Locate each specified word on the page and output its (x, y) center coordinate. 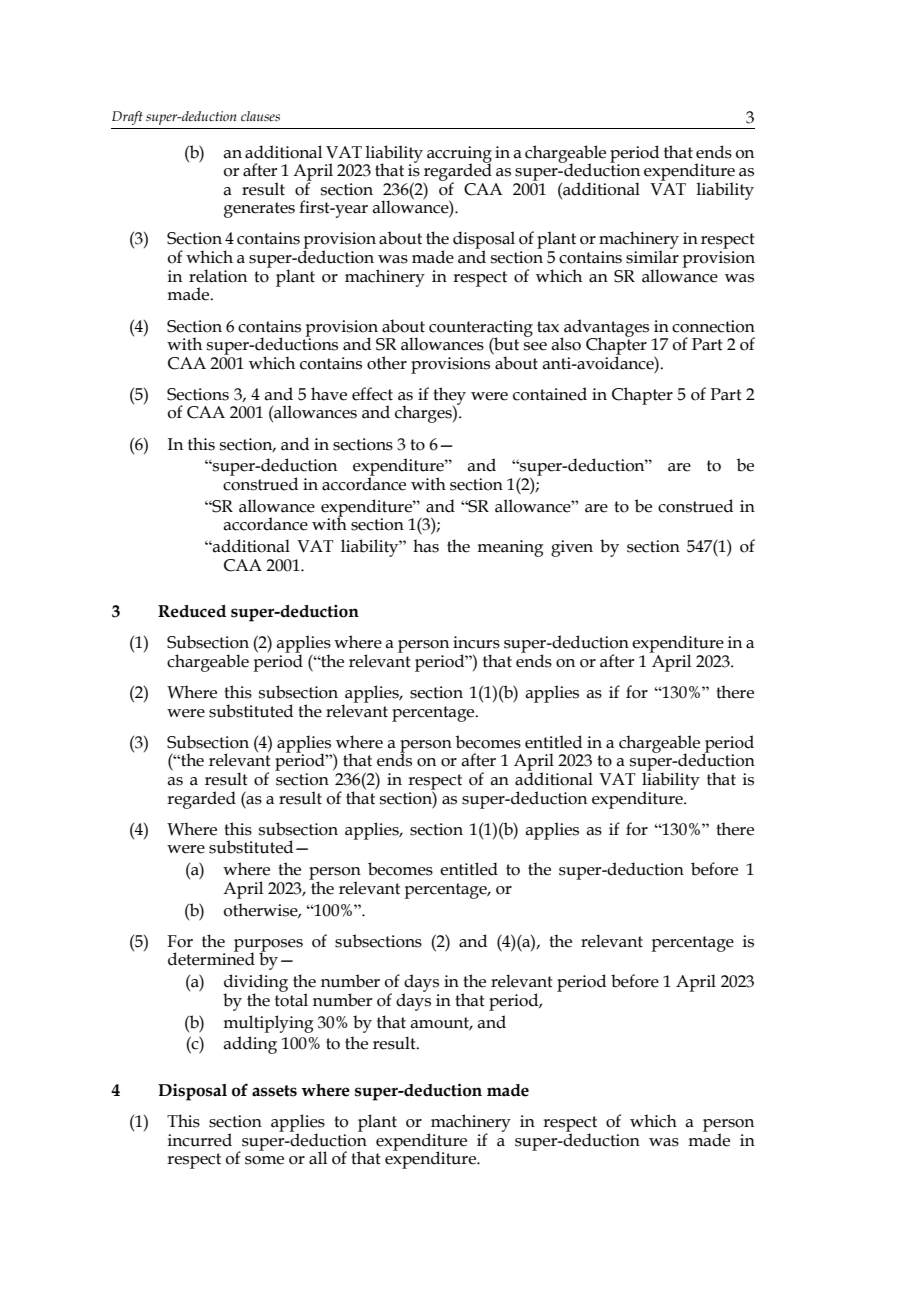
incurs (476, 642)
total (291, 999)
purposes (268, 946)
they (449, 397)
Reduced (192, 611)
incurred (200, 1140)
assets (274, 1091)
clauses (260, 116)
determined (211, 958)
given (572, 548)
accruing (459, 155)
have (329, 394)
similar (652, 256)
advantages (605, 329)
